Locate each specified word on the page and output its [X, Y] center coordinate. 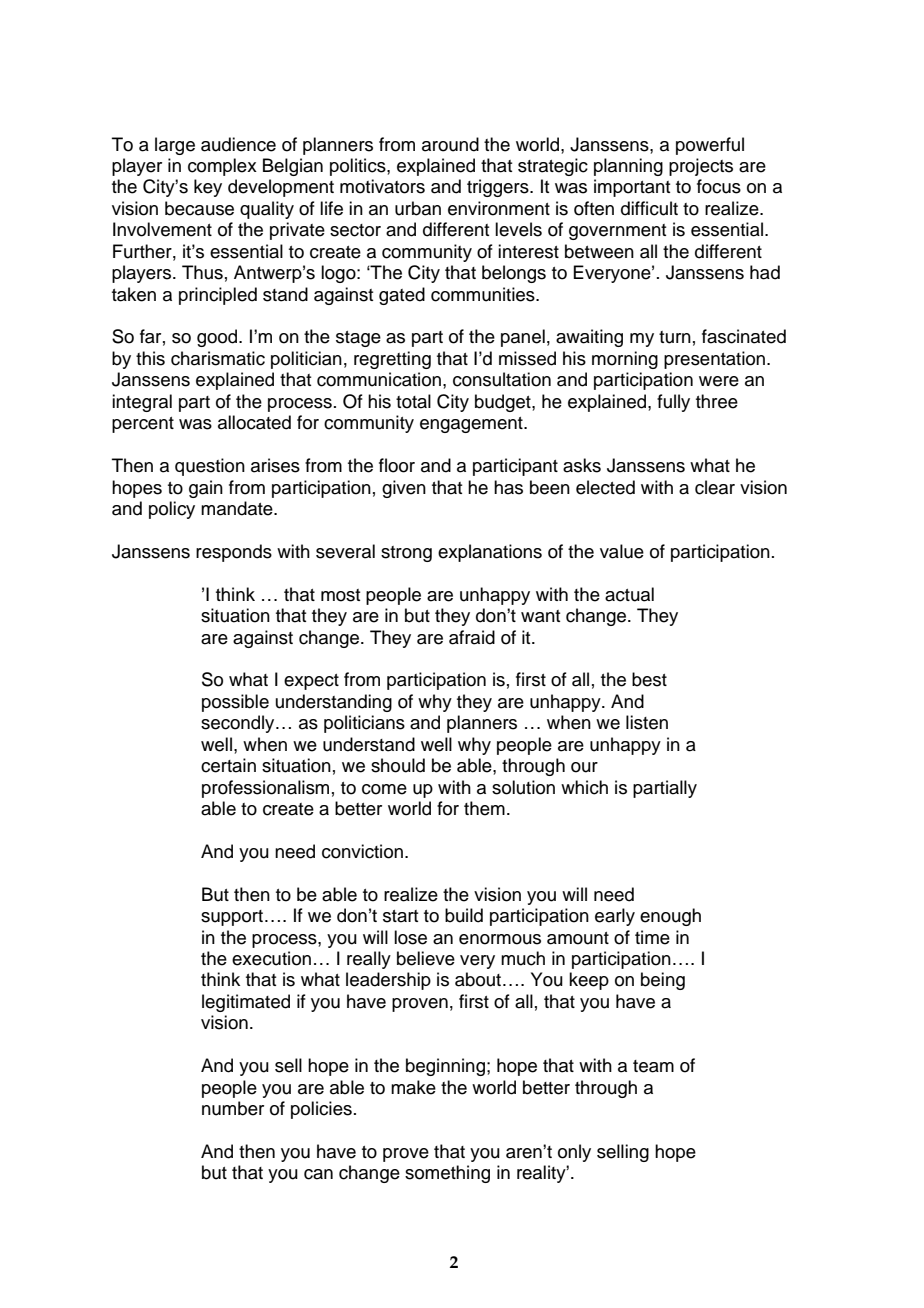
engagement [472, 425]
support [232, 918]
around [450, 144]
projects [701, 167]
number [233, 1108]
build [464, 915]
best [649, 679]
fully [673, 403]
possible [235, 703]
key [208, 188]
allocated [254, 422]
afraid [472, 637]
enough [670, 917]
